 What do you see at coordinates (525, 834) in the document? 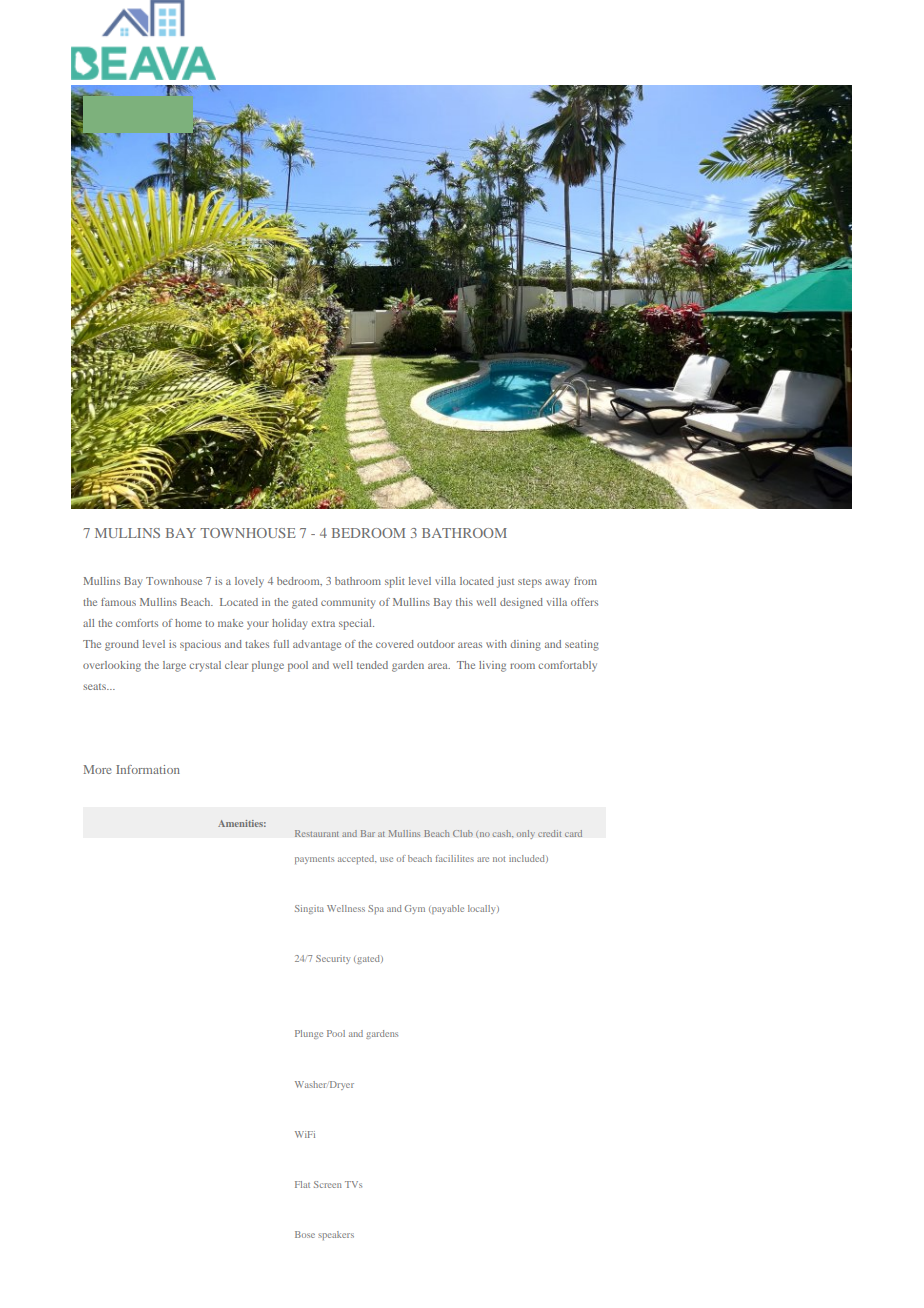
I see `only` at bounding box center [525, 834].
